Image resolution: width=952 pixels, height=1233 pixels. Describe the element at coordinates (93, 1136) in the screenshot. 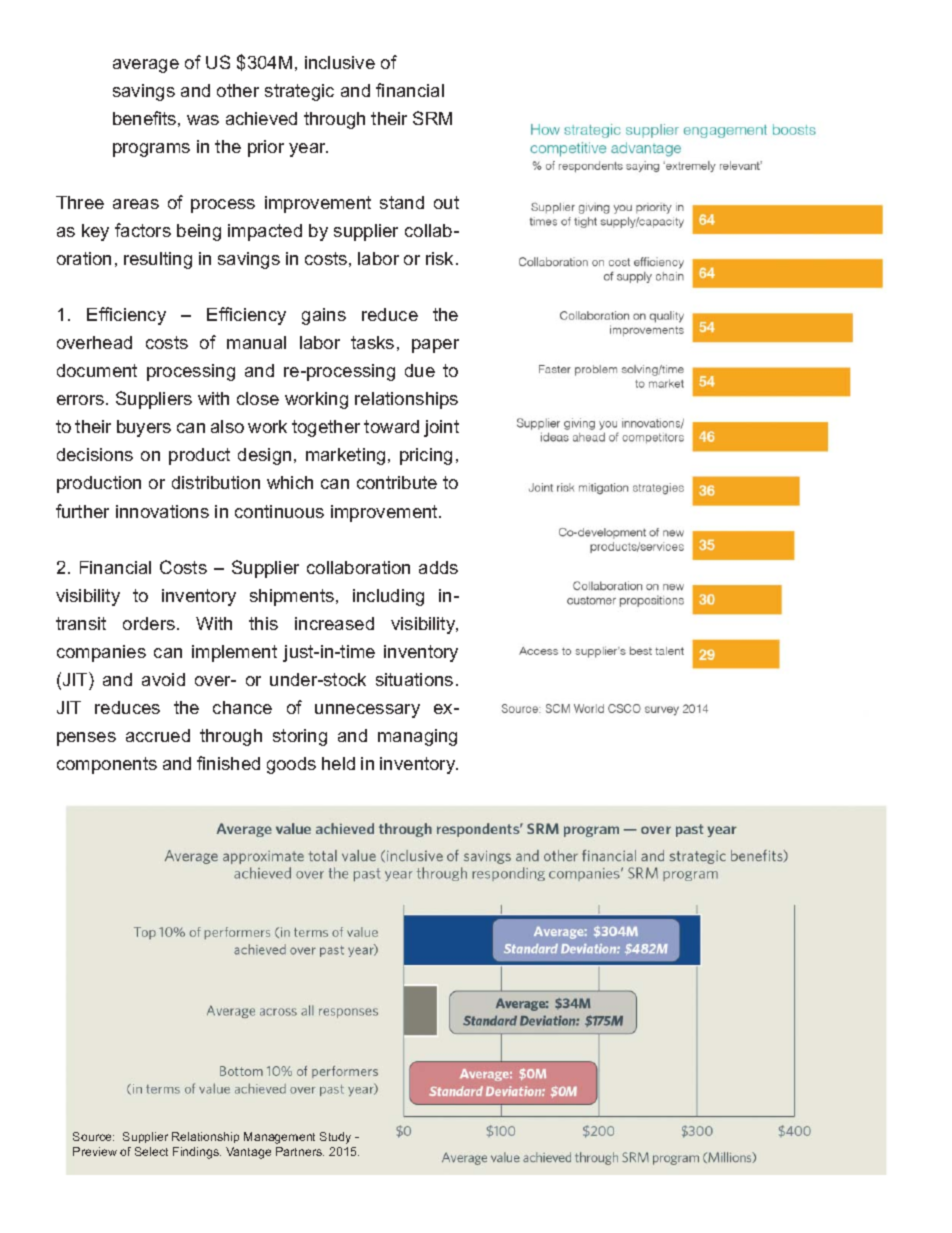

I see `Source` at that location.
